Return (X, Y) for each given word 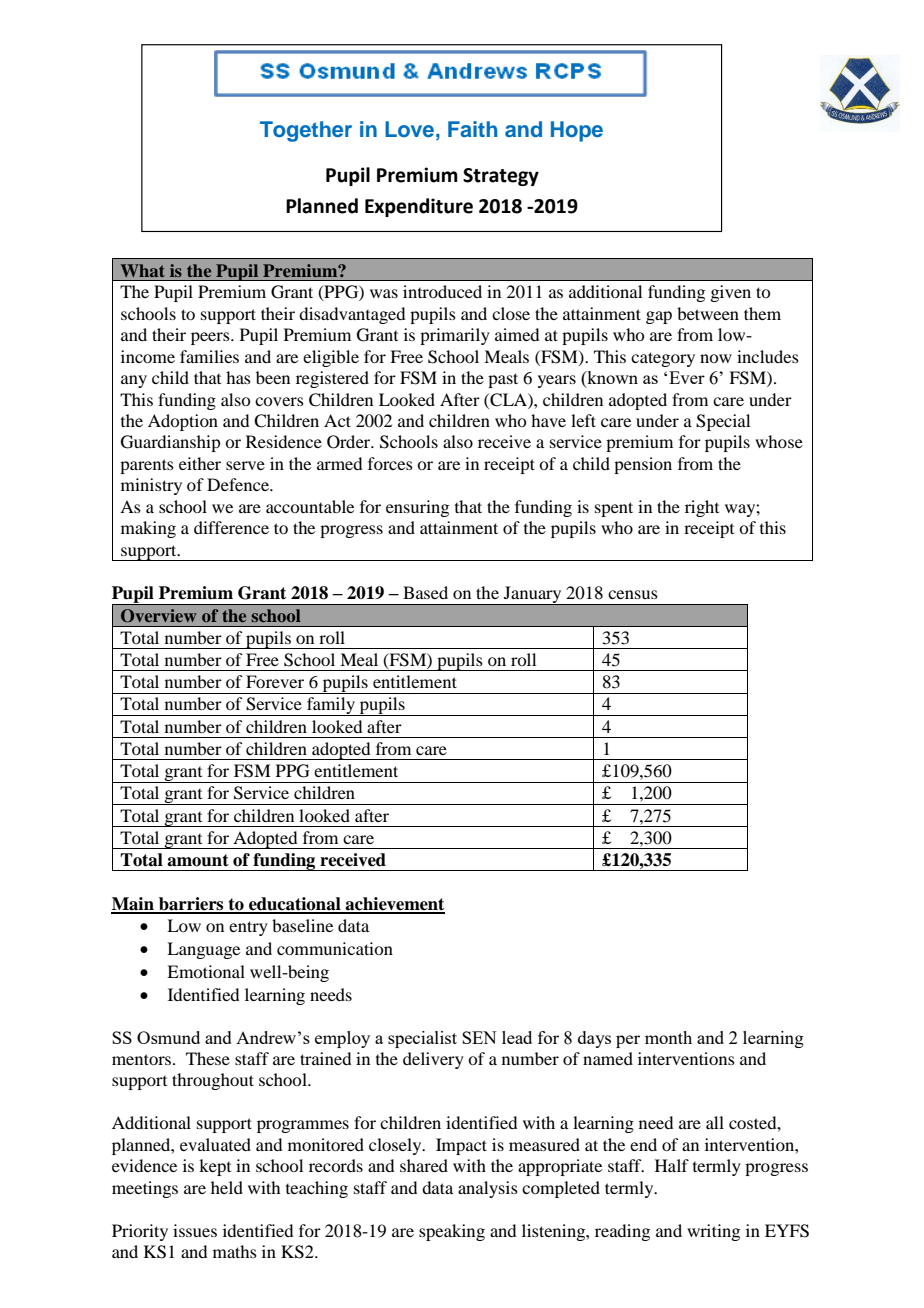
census (633, 594)
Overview (159, 616)
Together (306, 131)
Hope (577, 131)
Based (425, 592)
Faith (472, 129)
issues (195, 1230)
